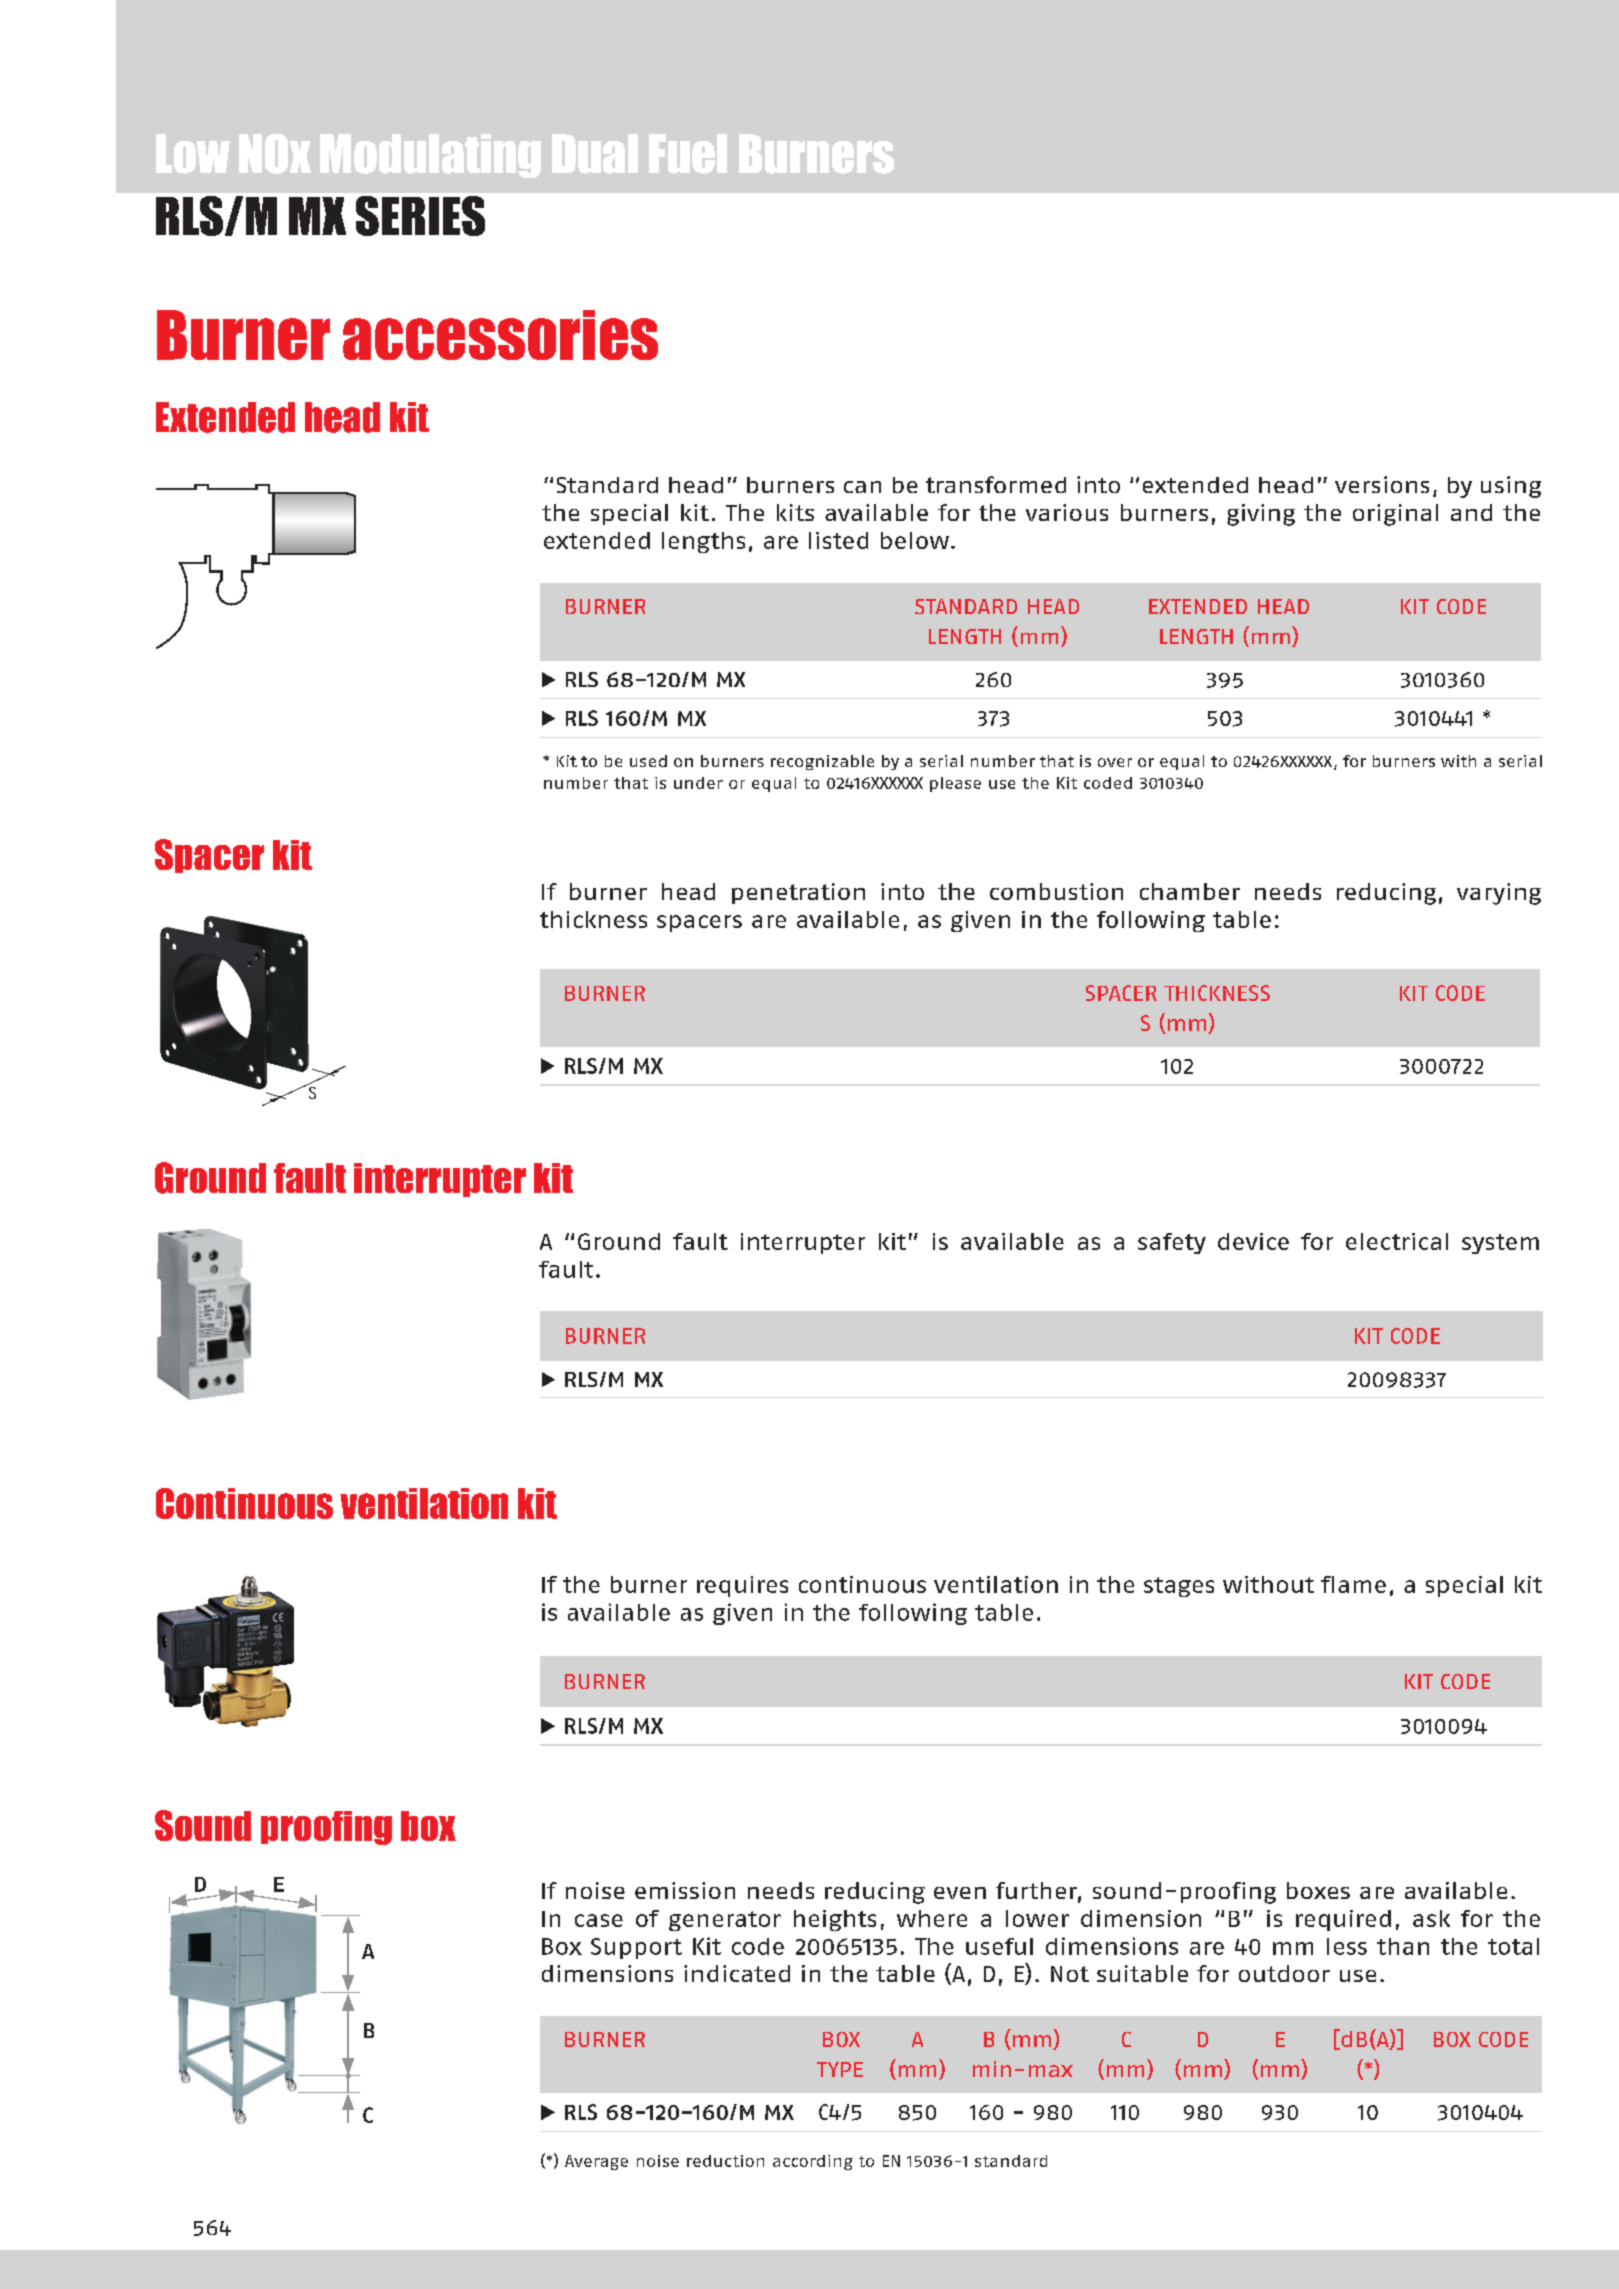 The height and width of the image is (2289, 1619). I want to click on safety, so click(1172, 1243).
